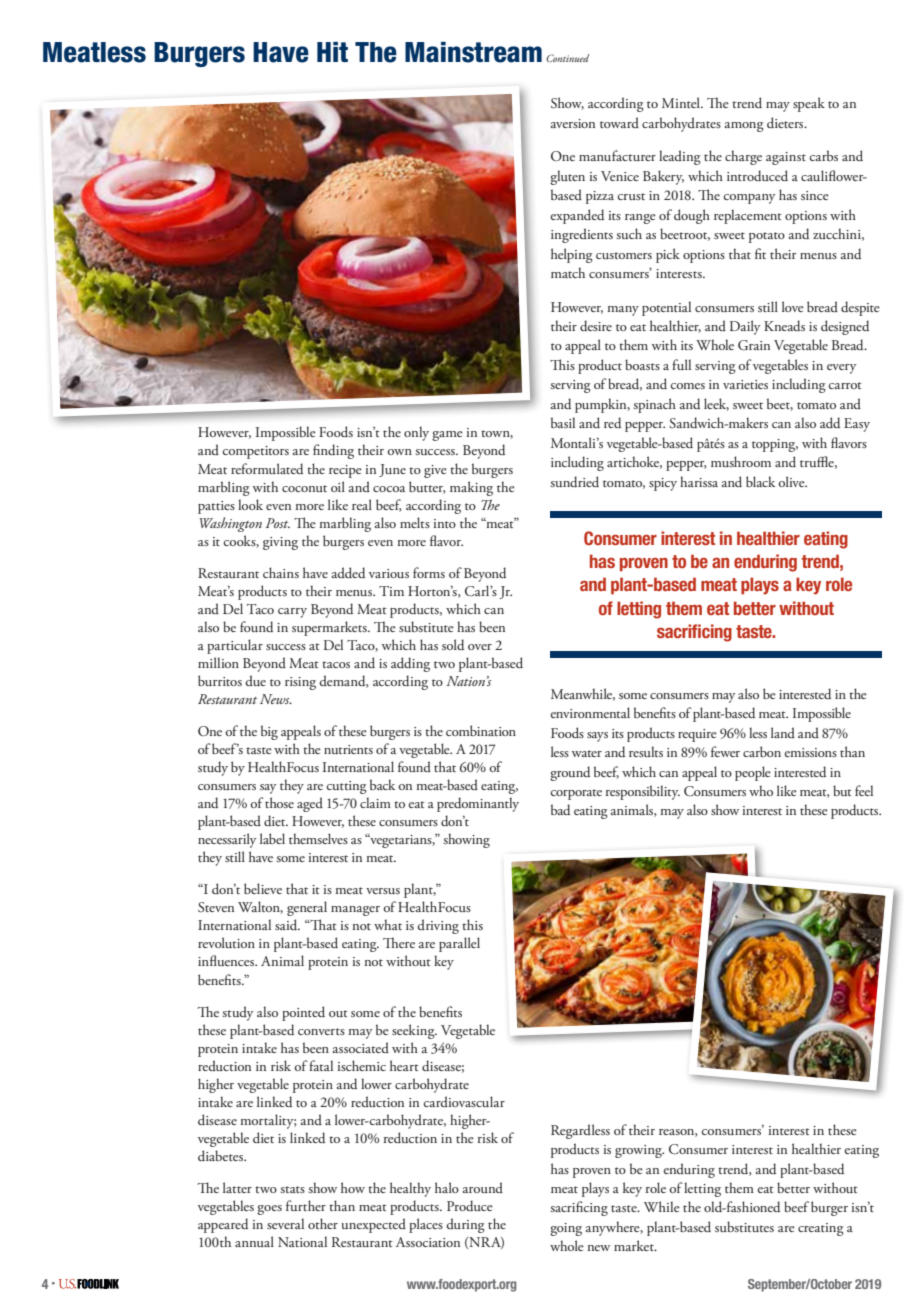 This screenshot has height=1307, width=924. What do you see at coordinates (332, 52) in the screenshot?
I see `Hit` at bounding box center [332, 52].
